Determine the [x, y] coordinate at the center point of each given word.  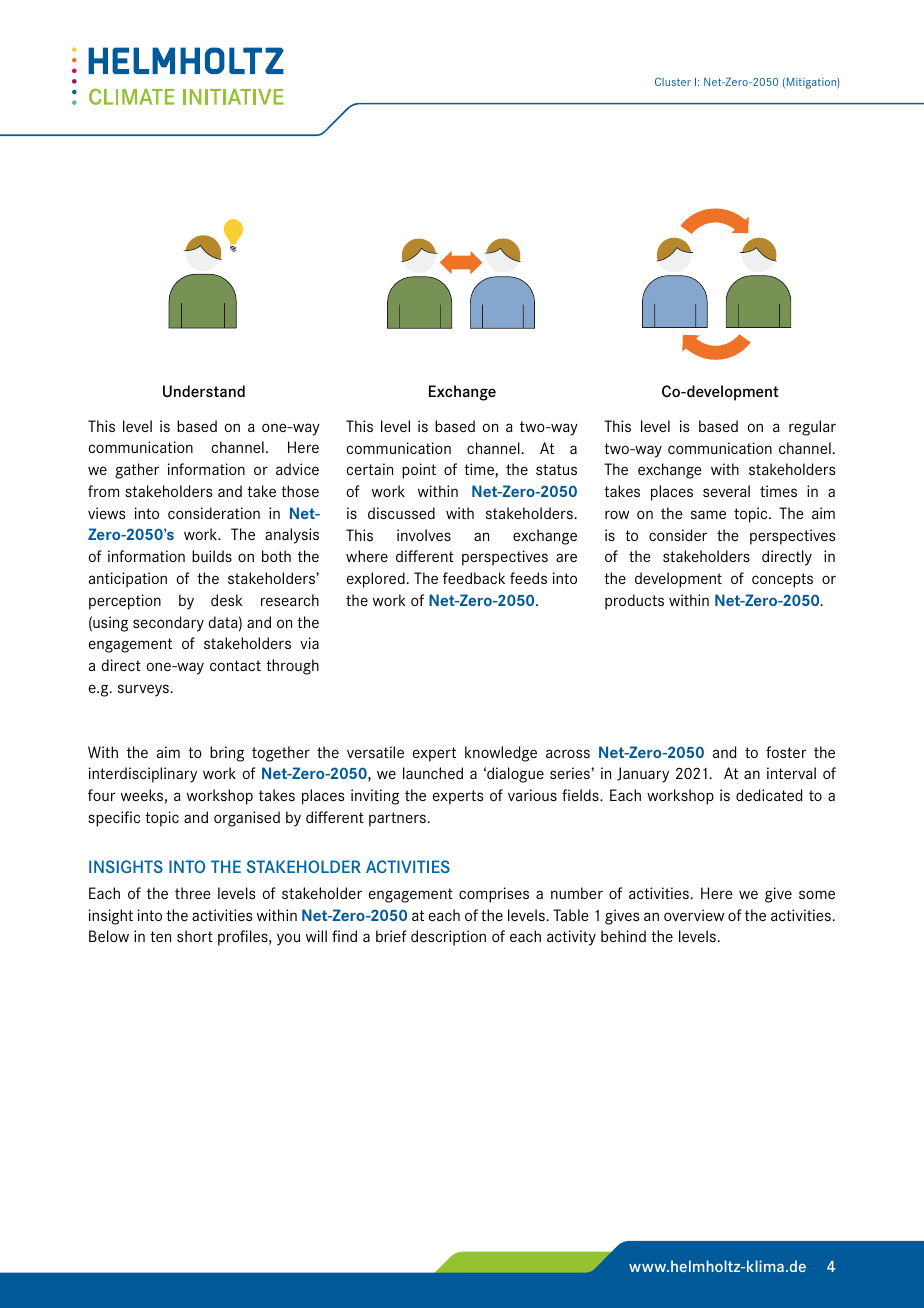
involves [424, 535]
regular [812, 428]
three [193, 893]
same [708, 514]
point [419, 471]
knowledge [501, 754]
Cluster [673, 81]
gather [137, 471]
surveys [143, 690]
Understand [204, 391]
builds [212, 556]
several [726, 491]
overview [694, 915]
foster [786, 752]
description [448, 938]
